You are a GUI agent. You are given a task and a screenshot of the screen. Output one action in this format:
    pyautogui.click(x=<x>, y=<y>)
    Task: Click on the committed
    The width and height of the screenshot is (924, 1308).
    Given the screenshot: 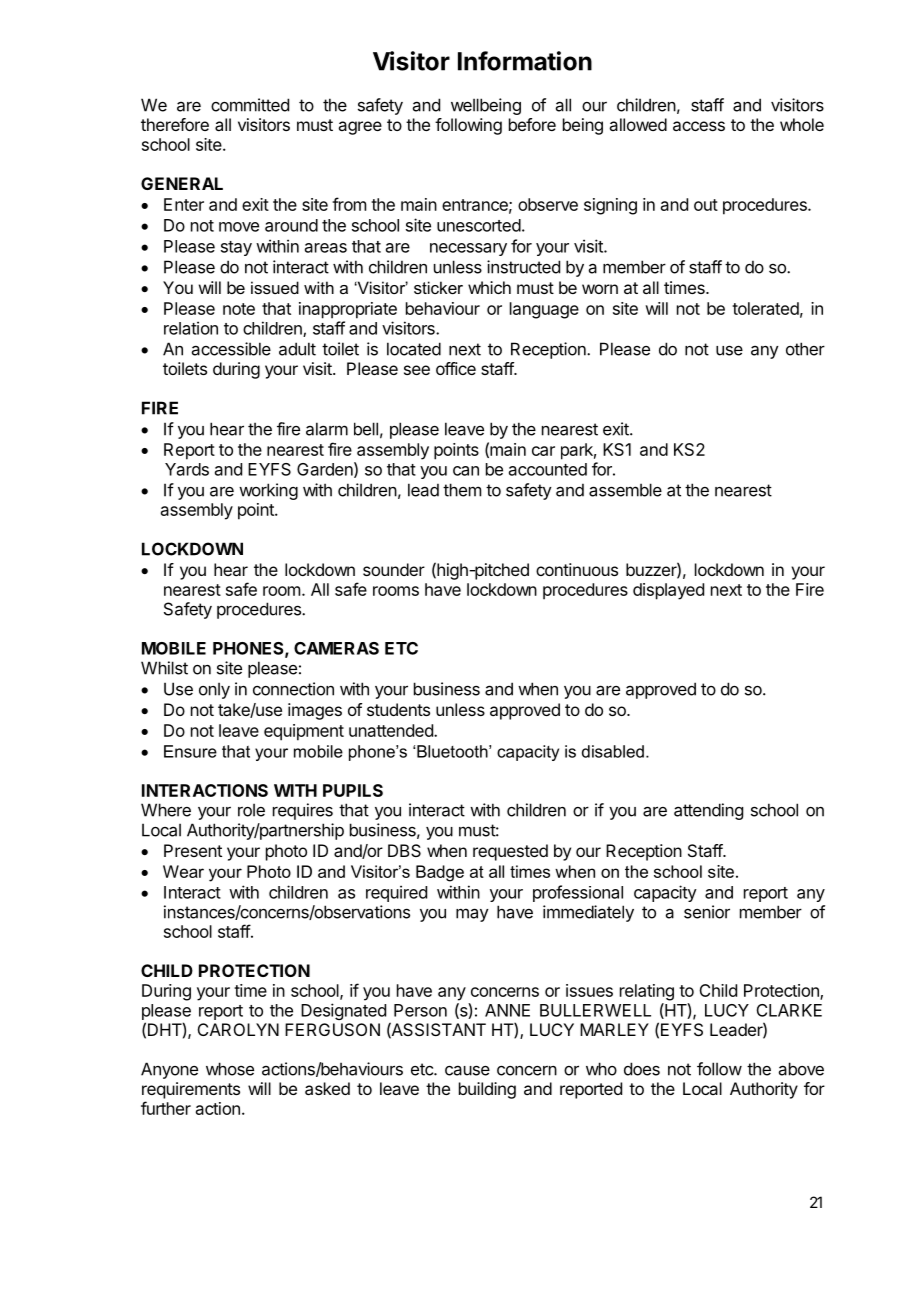 What is the action you would take?
    pyautogui.click(x=250, y=105)
